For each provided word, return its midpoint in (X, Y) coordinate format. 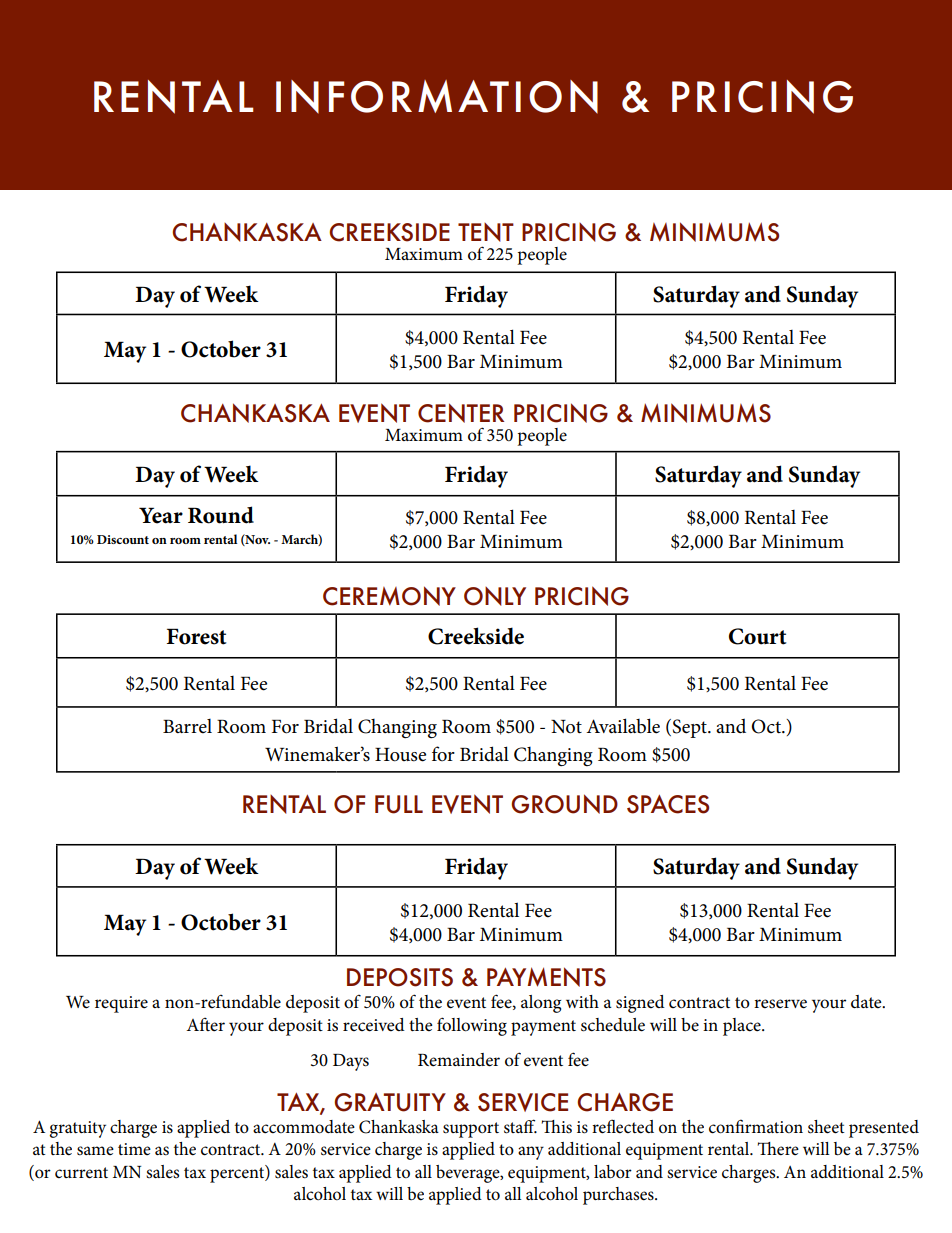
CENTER (461, 413)
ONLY (495, 596)
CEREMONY (389, 596)
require (121, 1004)
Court (758, 636)
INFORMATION (437, 97)
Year (161, 515)
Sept (689, 728)
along (541, 1004)
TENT (486, 232)
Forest (197, 636)
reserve (780, 1004)
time (134, 1149)
